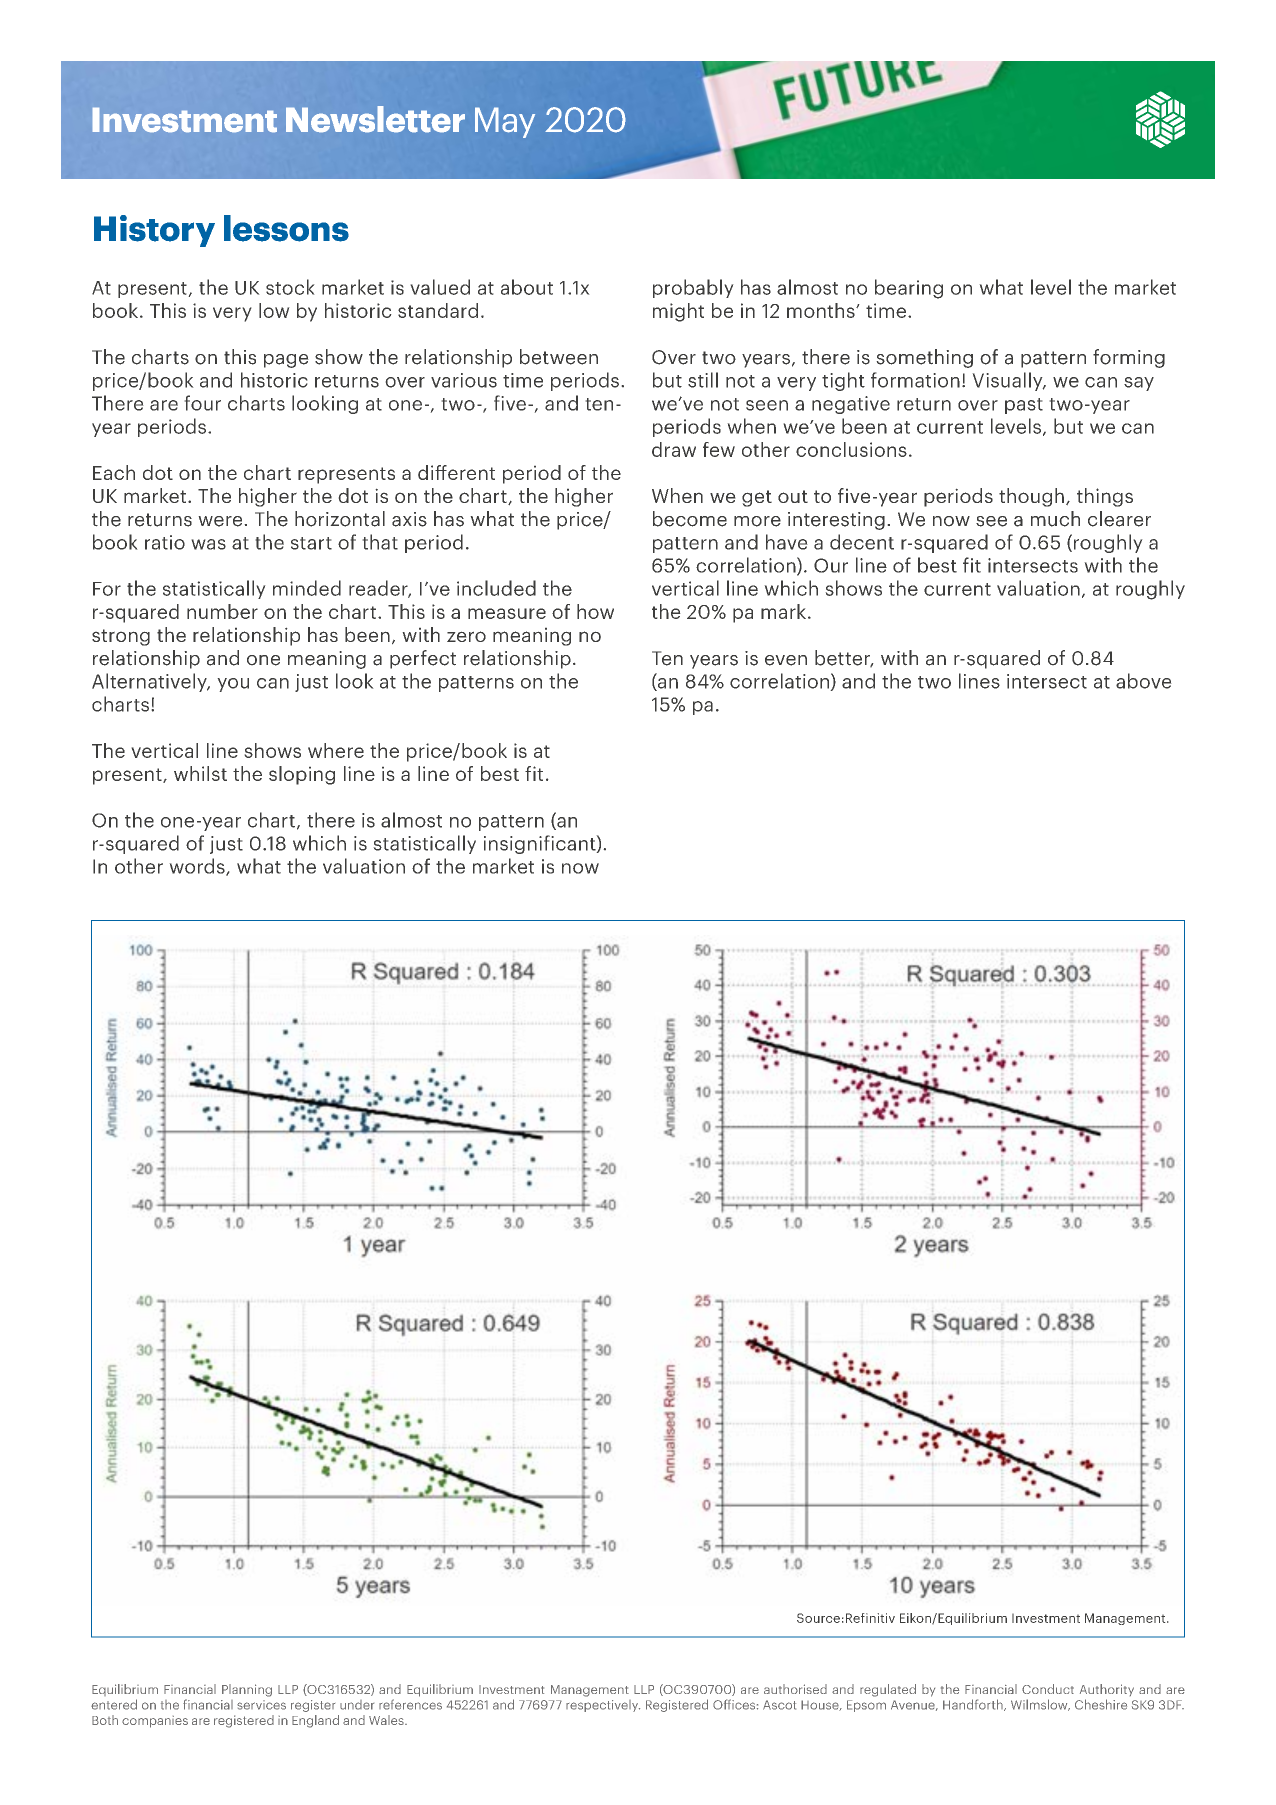 The height and width of the image is (1805, 1276). I want to click on Planning, so click(247, 1690).
